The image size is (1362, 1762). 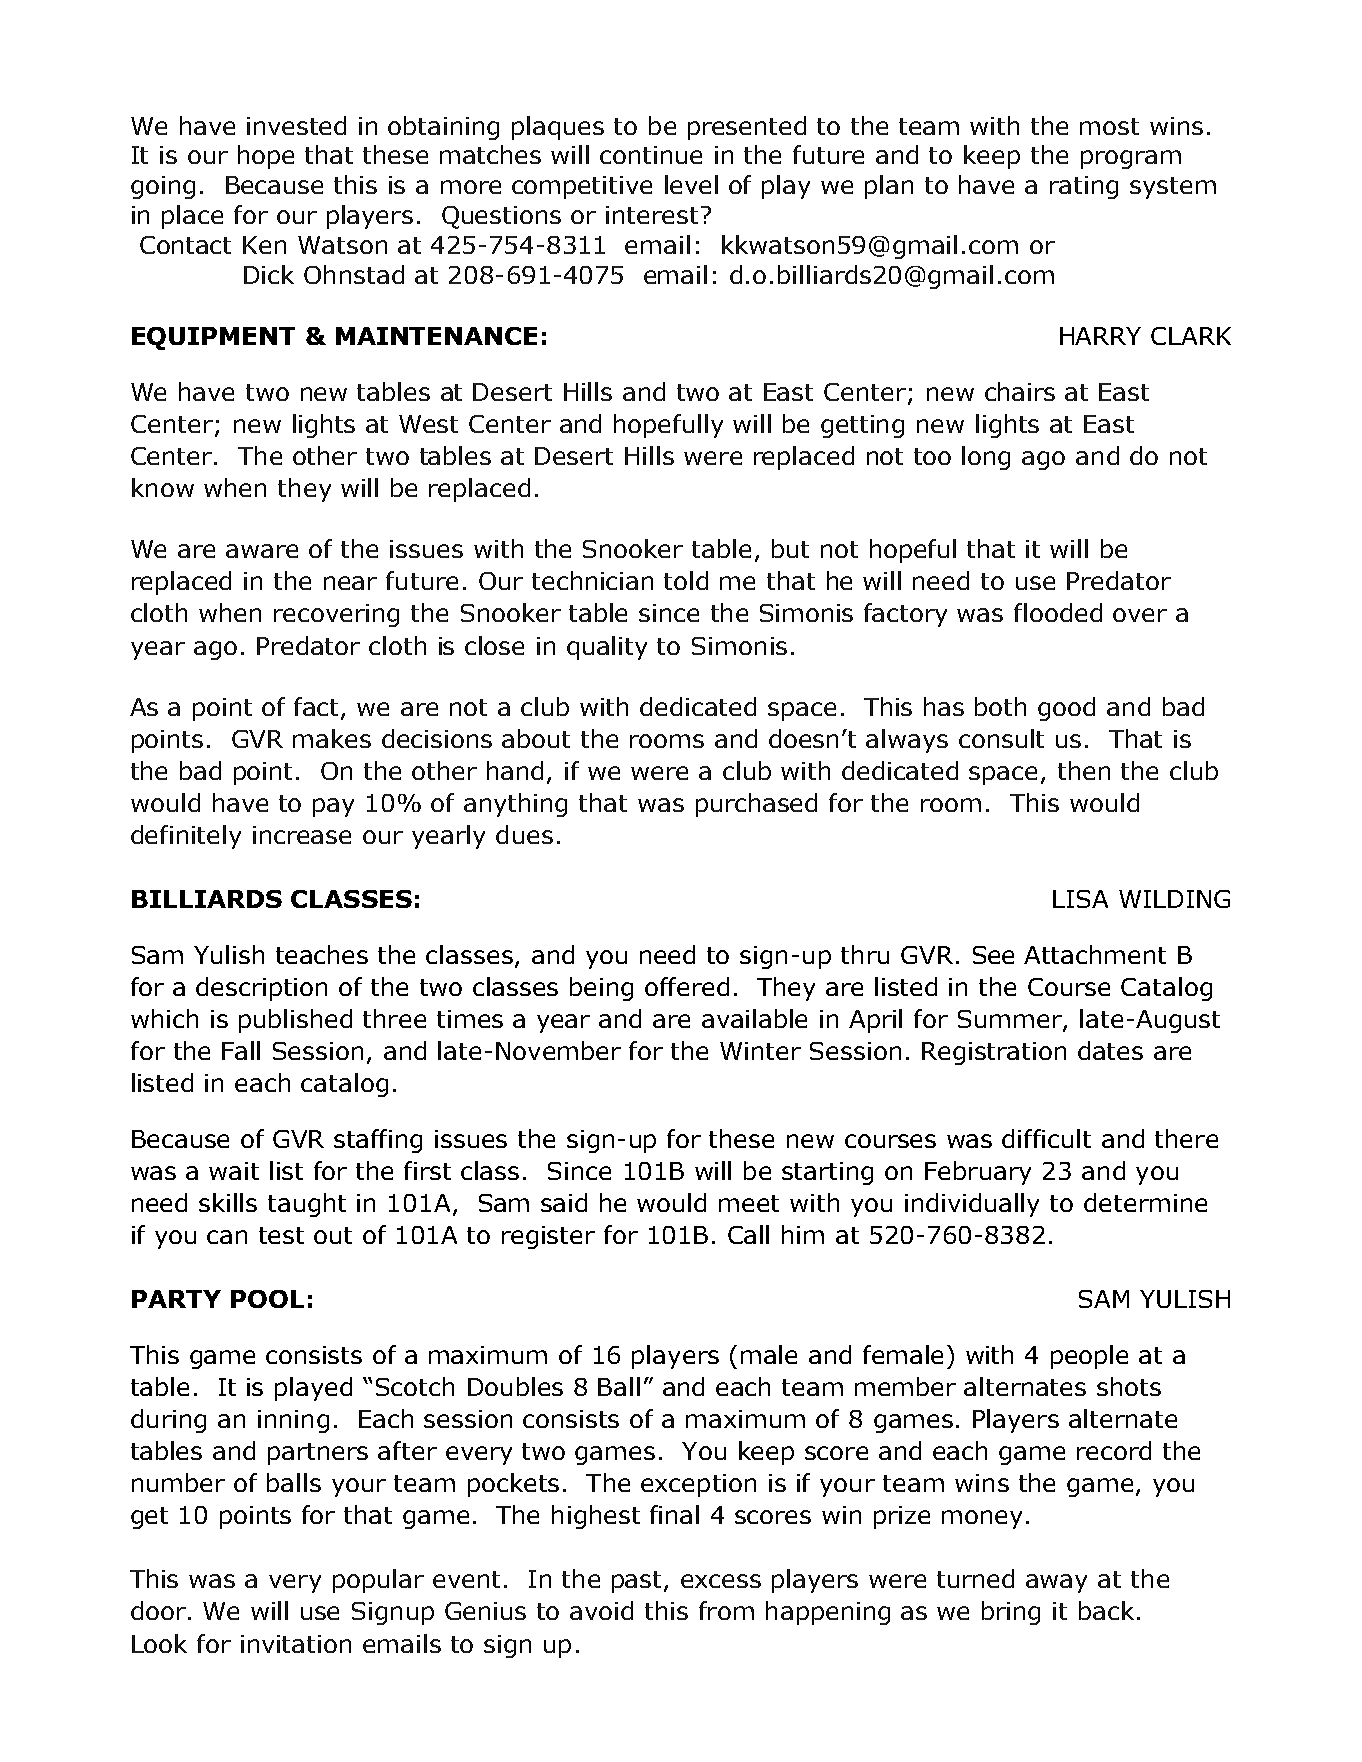 What do you see at coordinates (691, 184) in the screenshot?
I see `level` at bounding box center [691, 184].
